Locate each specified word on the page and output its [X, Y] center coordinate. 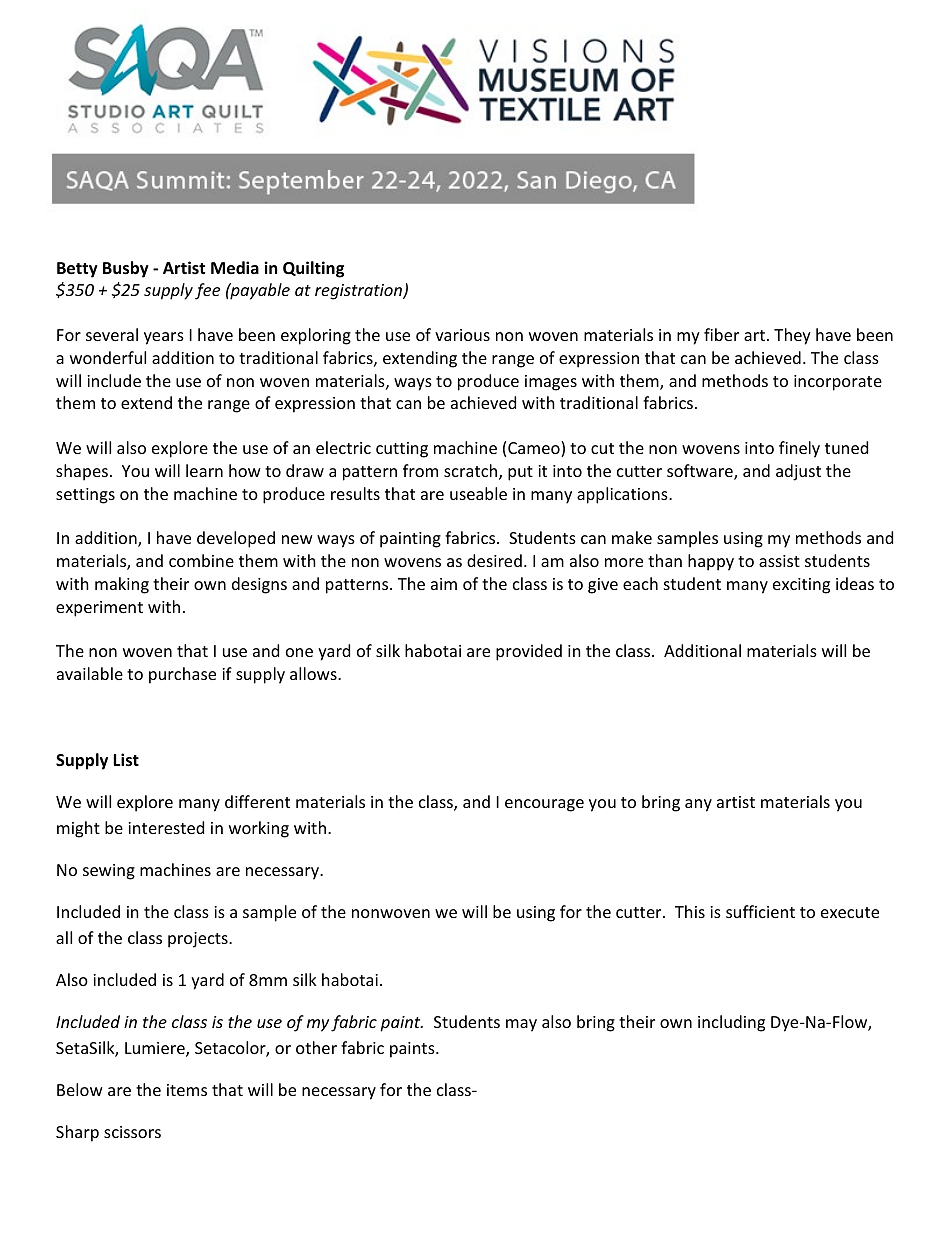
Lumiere [156, 1049]
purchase [182, 675]
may [521, 1025]
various [462, 335]
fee [207, 291]
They [792, 336]
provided [529, 652]
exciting [801, 586]
